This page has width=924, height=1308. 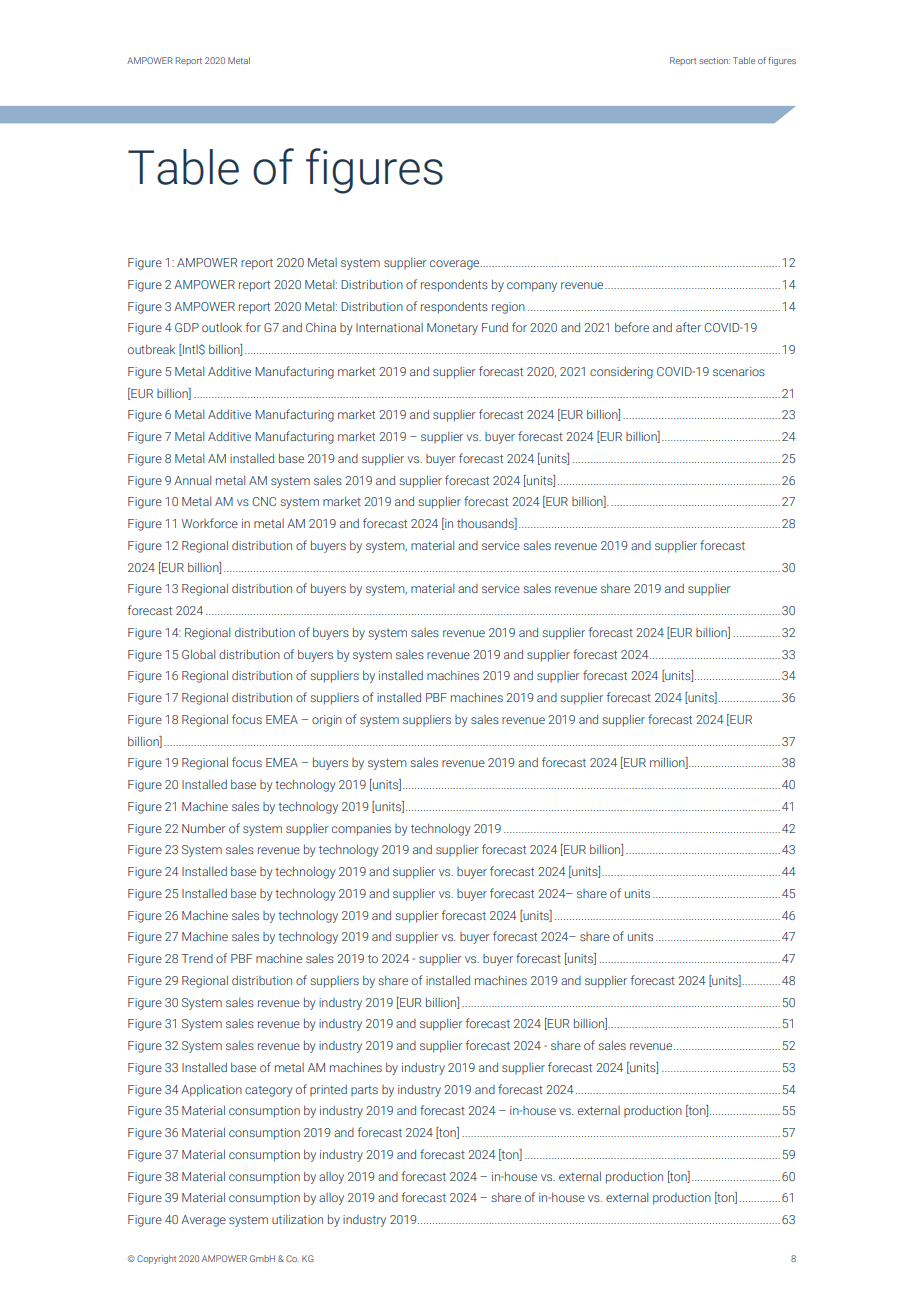 What do you see at coordinates (297, 1219) in the page?
I see `utilization` at bounding box center [297, 1219].
